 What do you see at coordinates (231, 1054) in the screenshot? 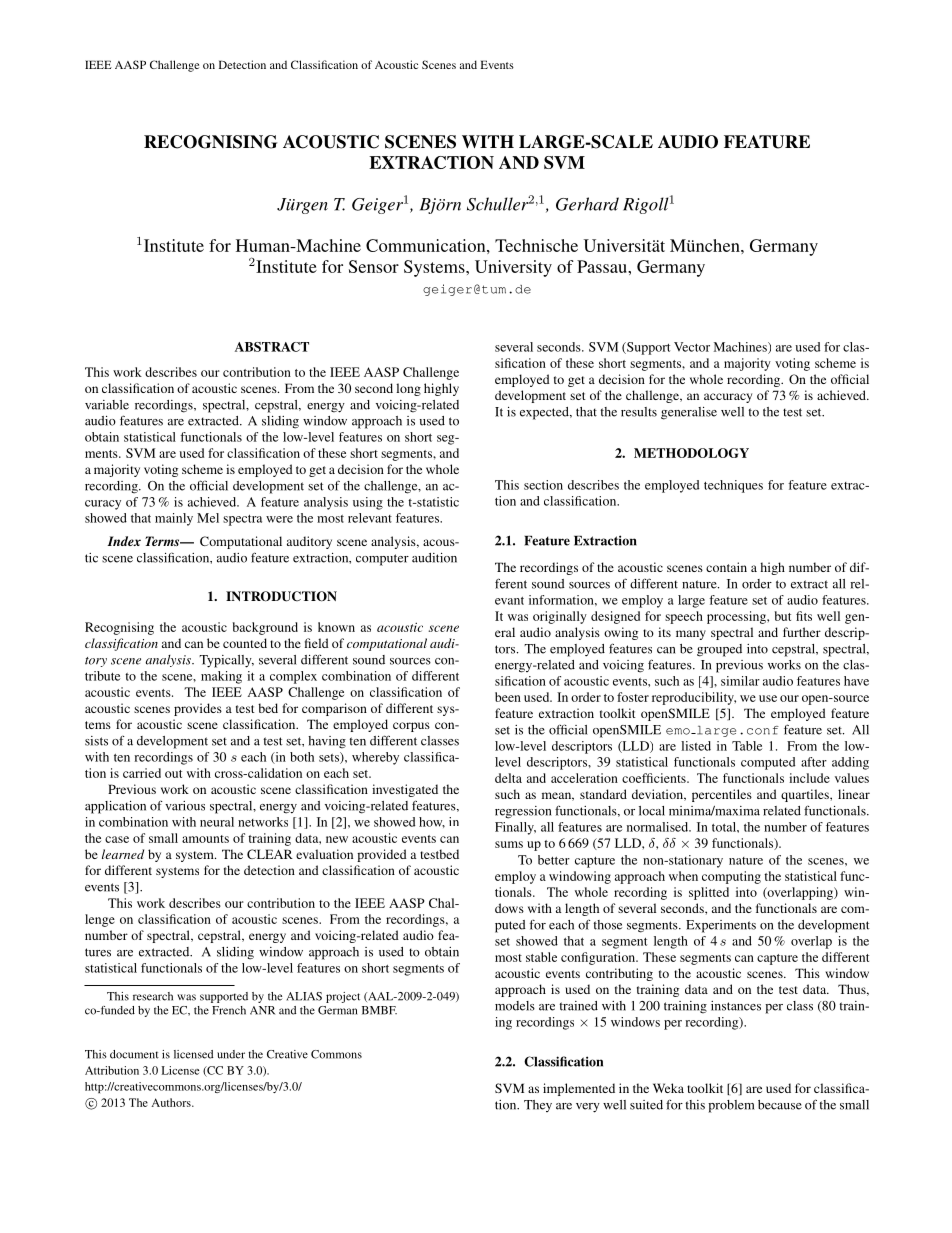
I see `under` at bounding box center [231, 1054].
